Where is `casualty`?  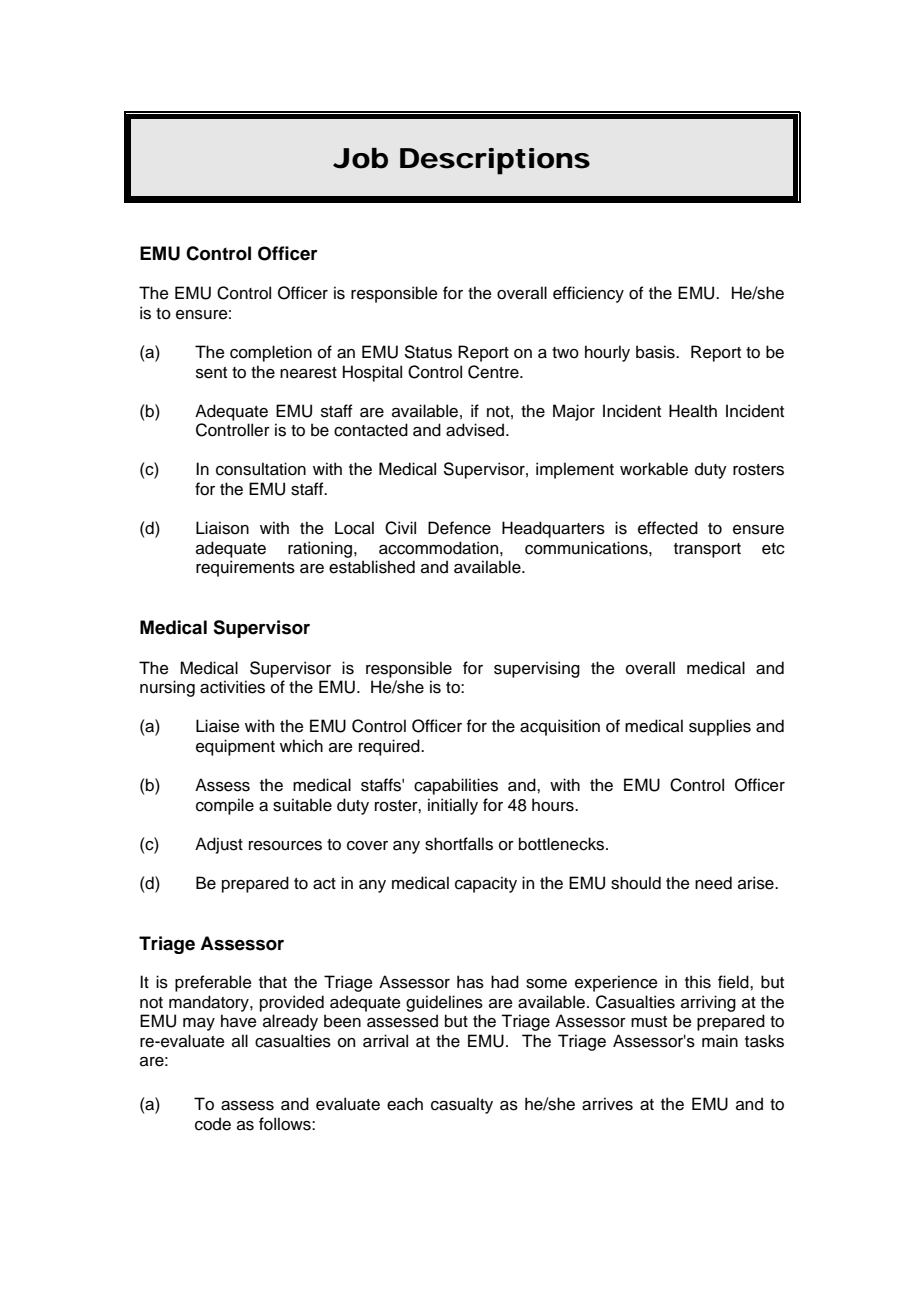
casualty is located at coordinates (462, 1105).
